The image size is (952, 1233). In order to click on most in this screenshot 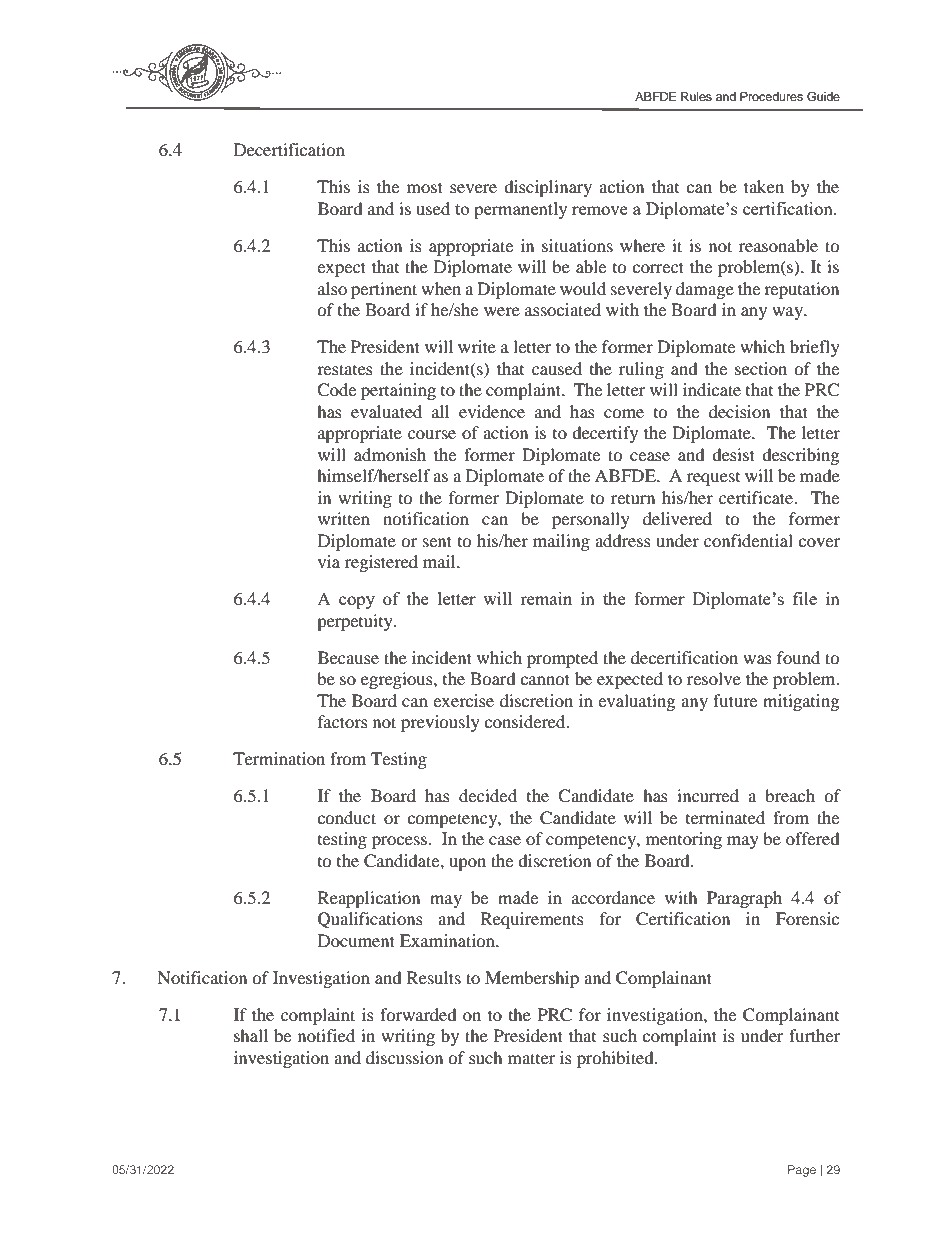, I will do `click(425, 187)`.
